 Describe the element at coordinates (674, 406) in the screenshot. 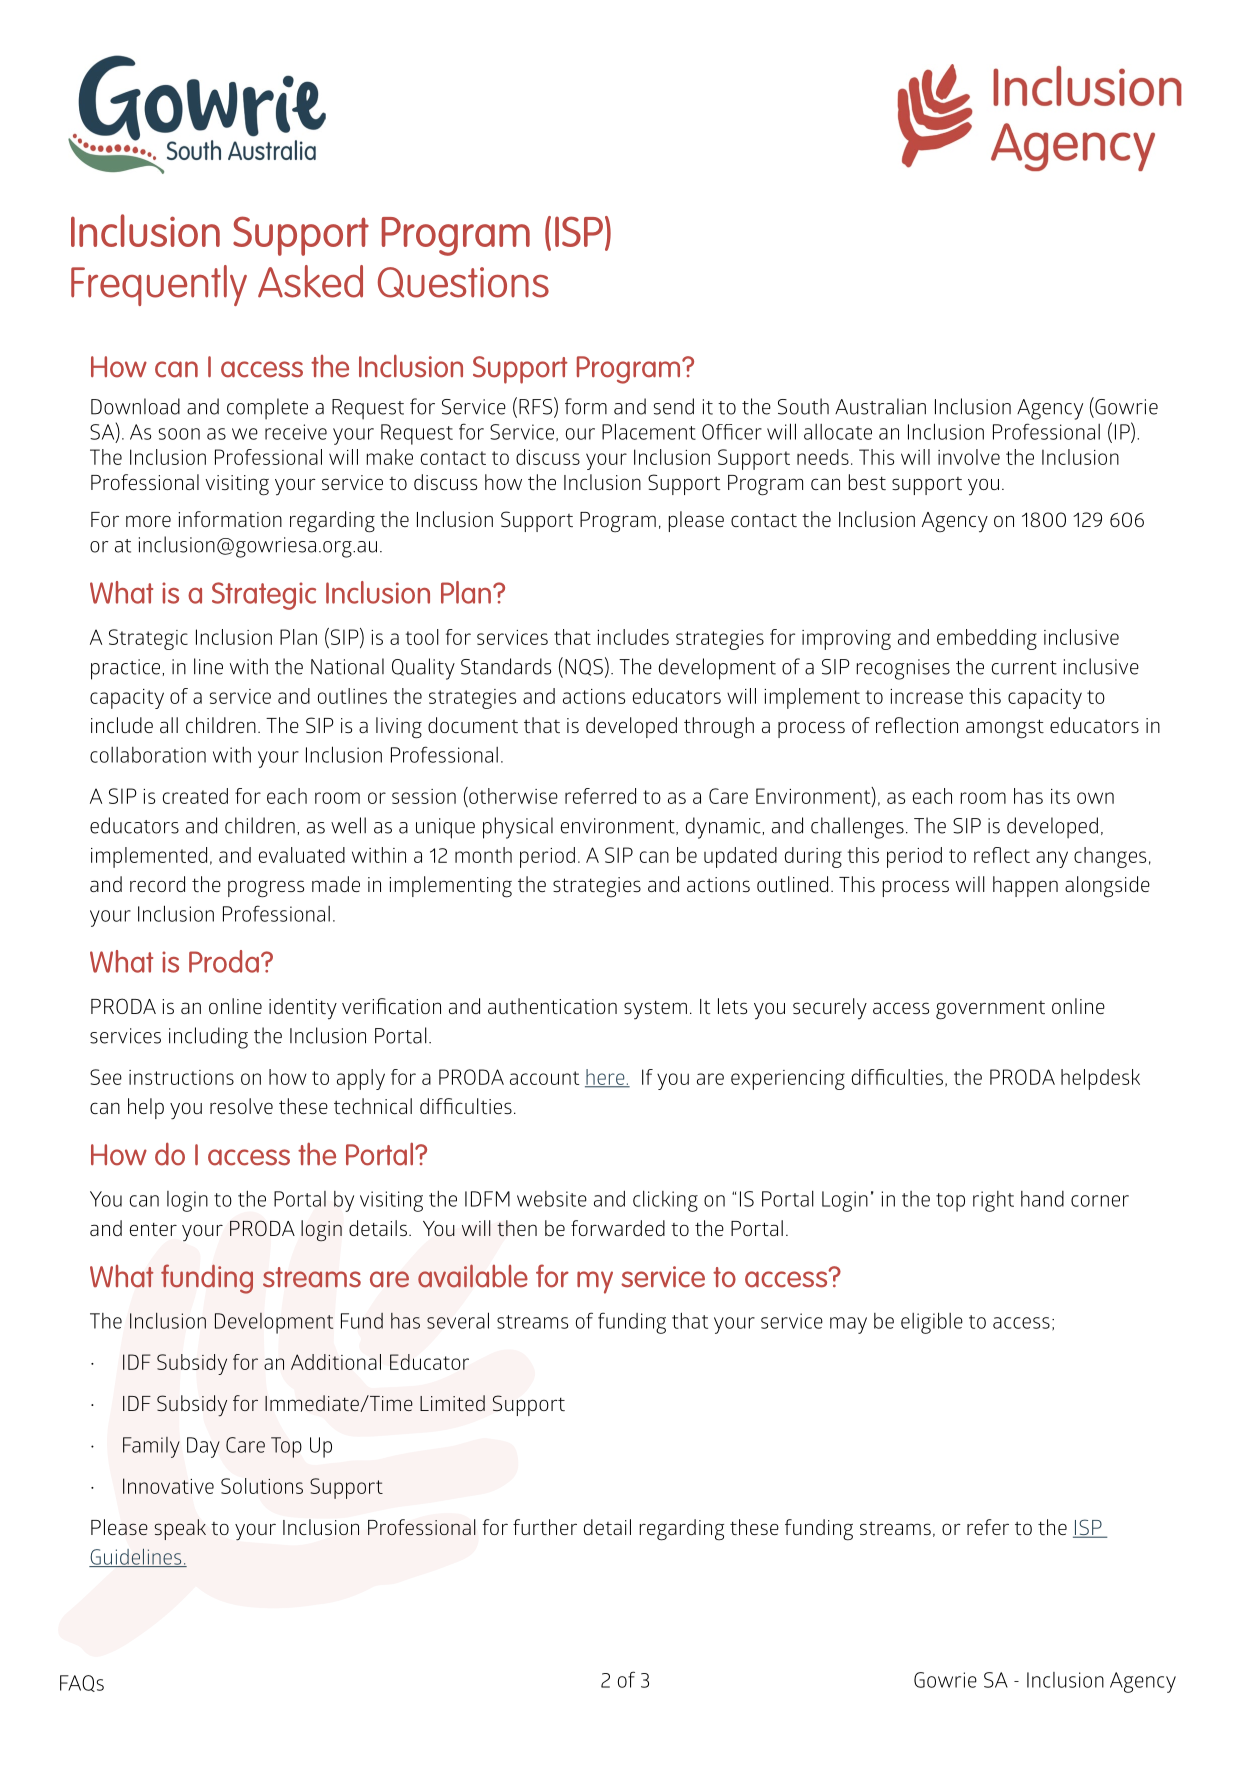

I see `send` at that location.
